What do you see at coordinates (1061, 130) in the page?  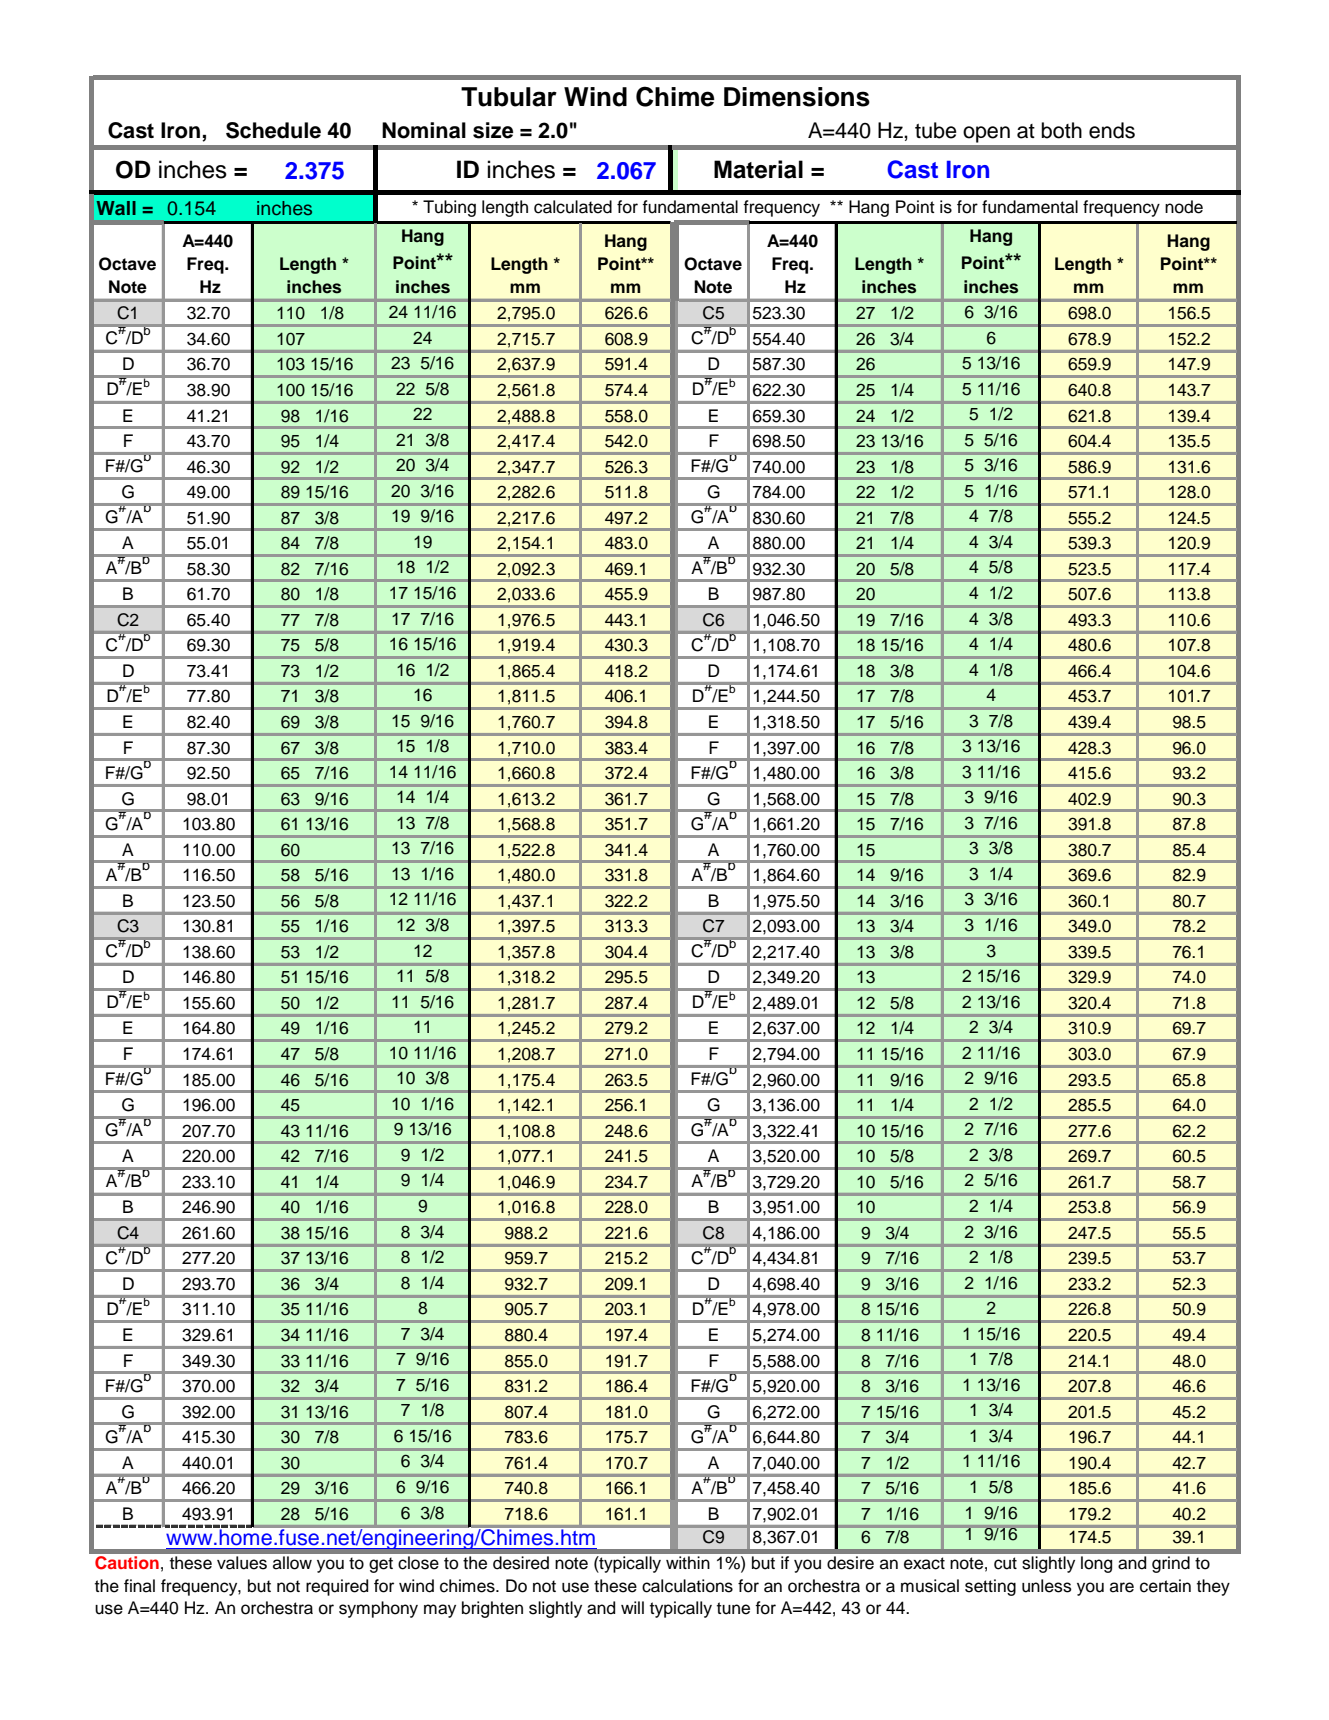 I see `both` at bounding box center [1061, 130].
